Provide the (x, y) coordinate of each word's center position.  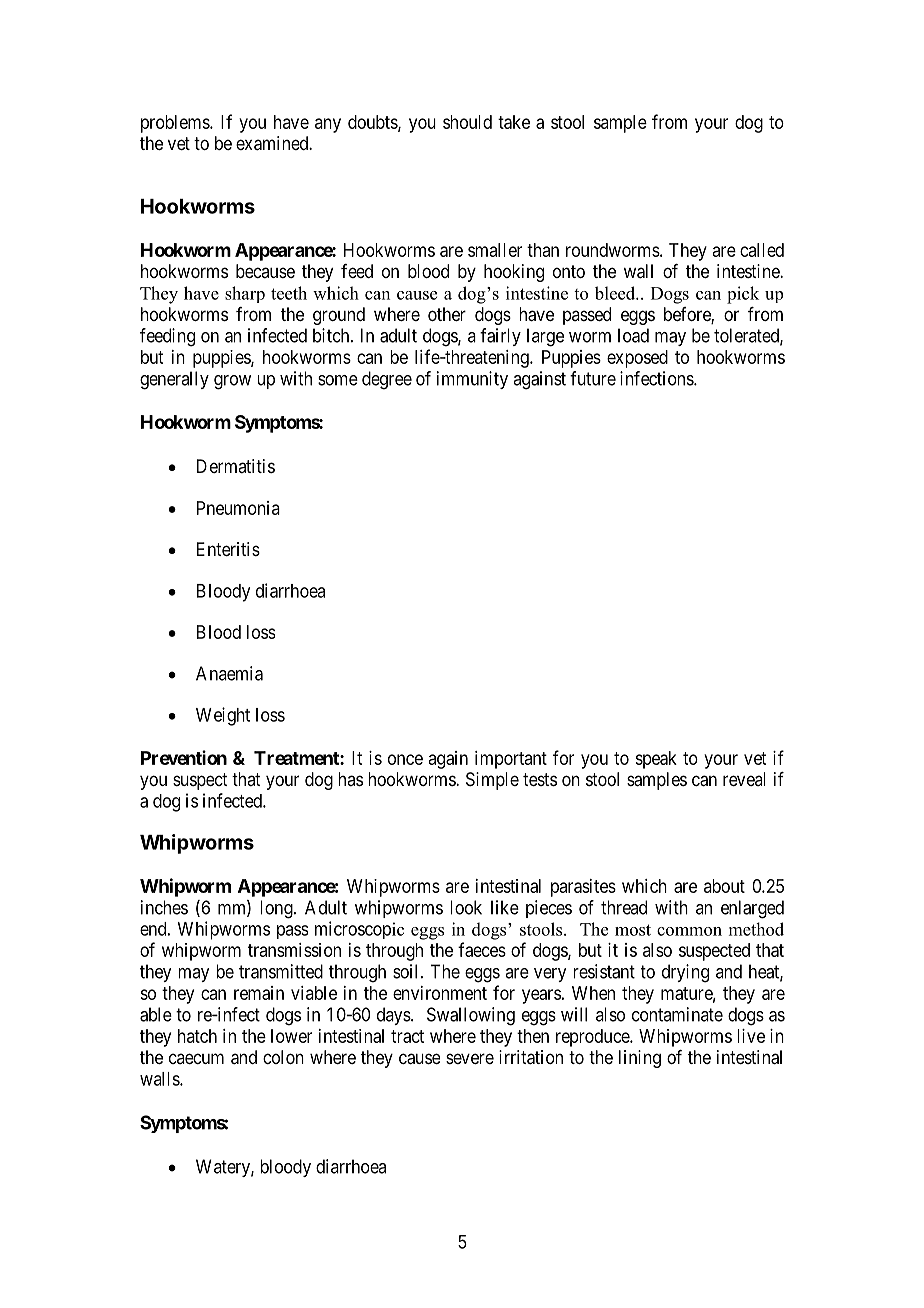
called (762, 250)
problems (176, 124)
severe (470, 1058)
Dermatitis (236, 466)
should (467, 122)
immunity (472, 380)
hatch (197, 1036)
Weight (223, 716)
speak (656, 760)
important (511, 760)
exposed (637, 359)
